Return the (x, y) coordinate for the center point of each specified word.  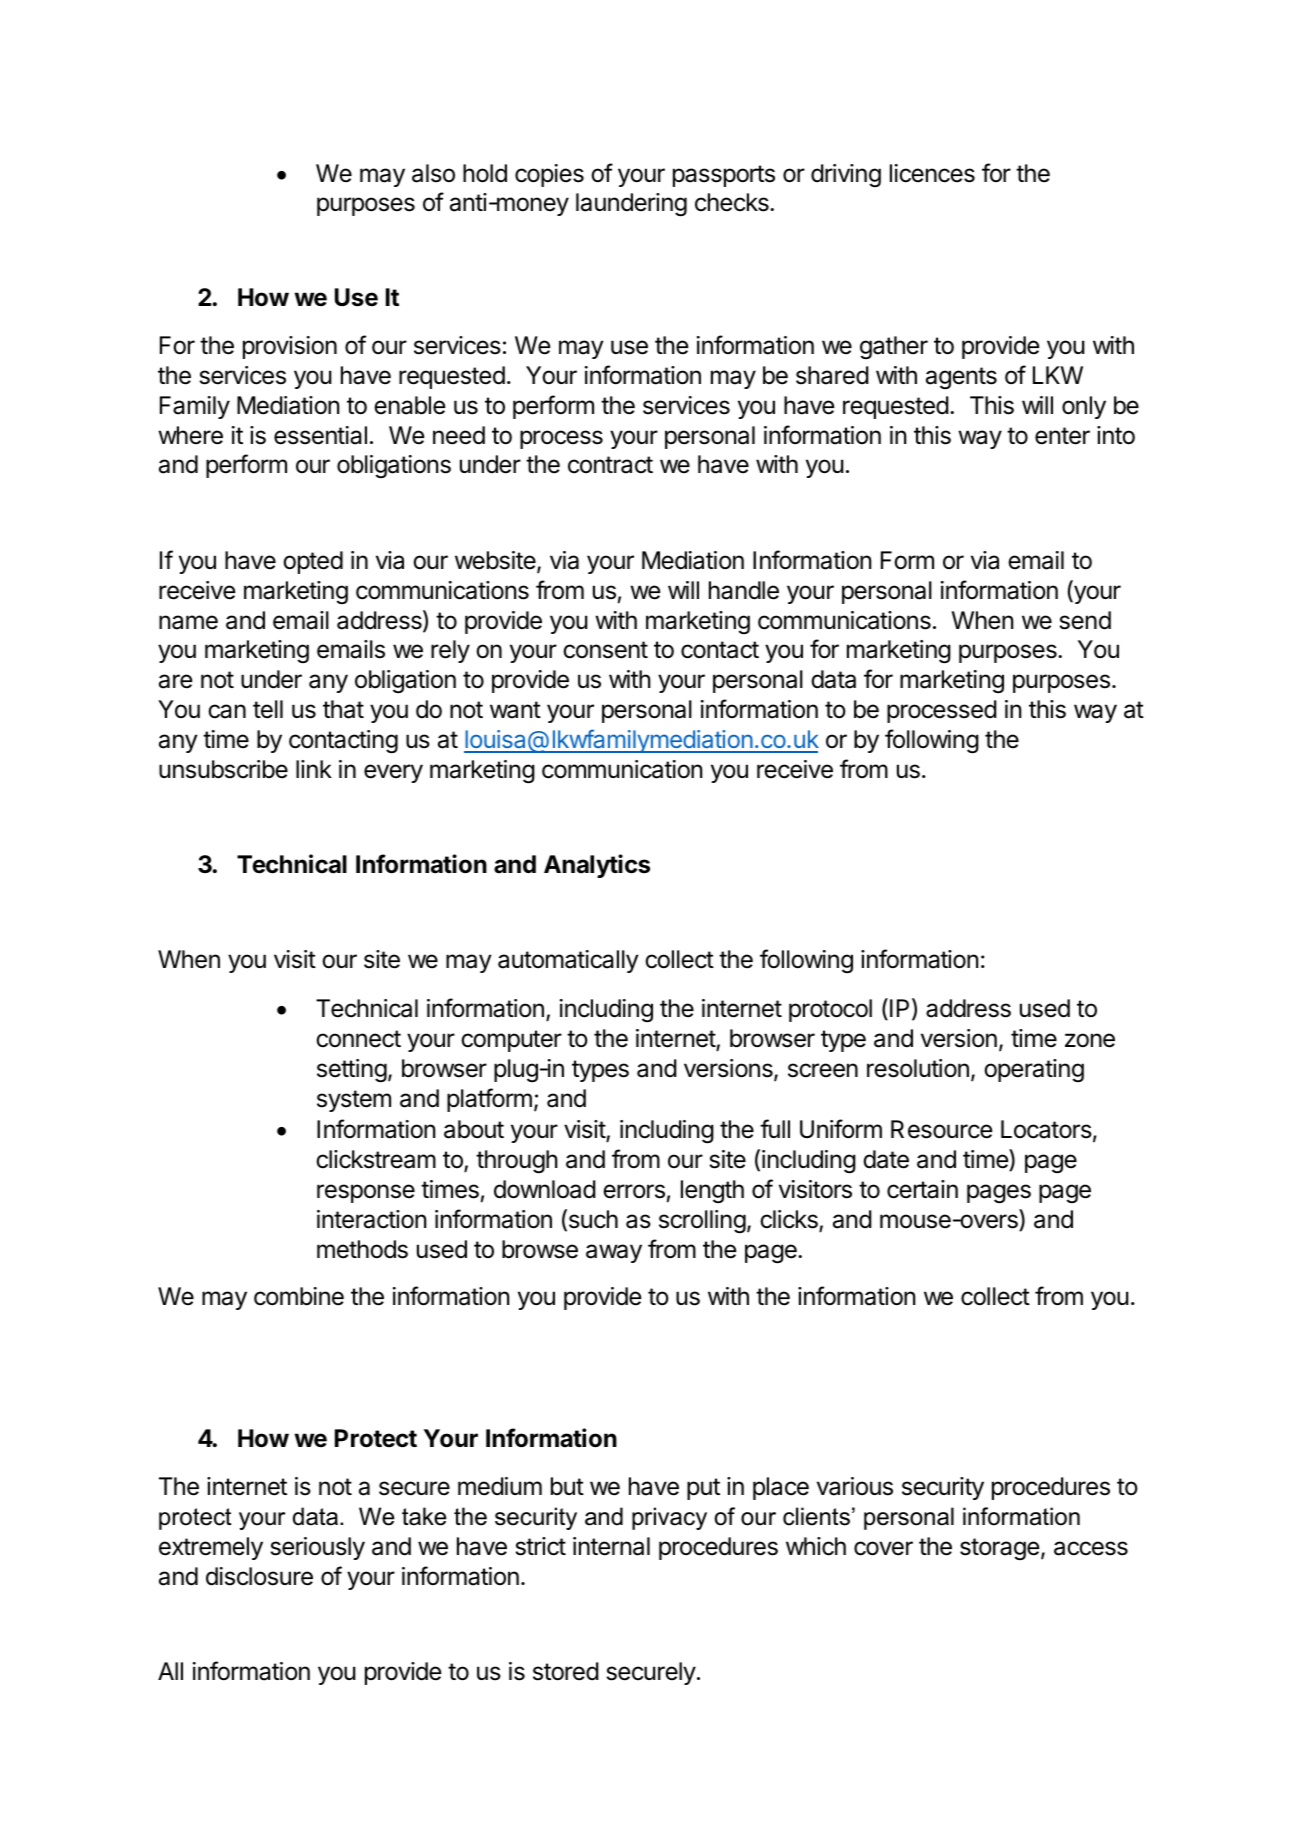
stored (566, 1671)
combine (299, 1296)
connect (358, 1039)
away (614, 1253)
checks (733, 202)
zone (1090, 1040)
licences (932, 173)
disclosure (259, 1576)
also (433, 173)
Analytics (597, 866)
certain (922, 1189)
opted (313, 562)
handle (744, 590)
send (1085, 620)
